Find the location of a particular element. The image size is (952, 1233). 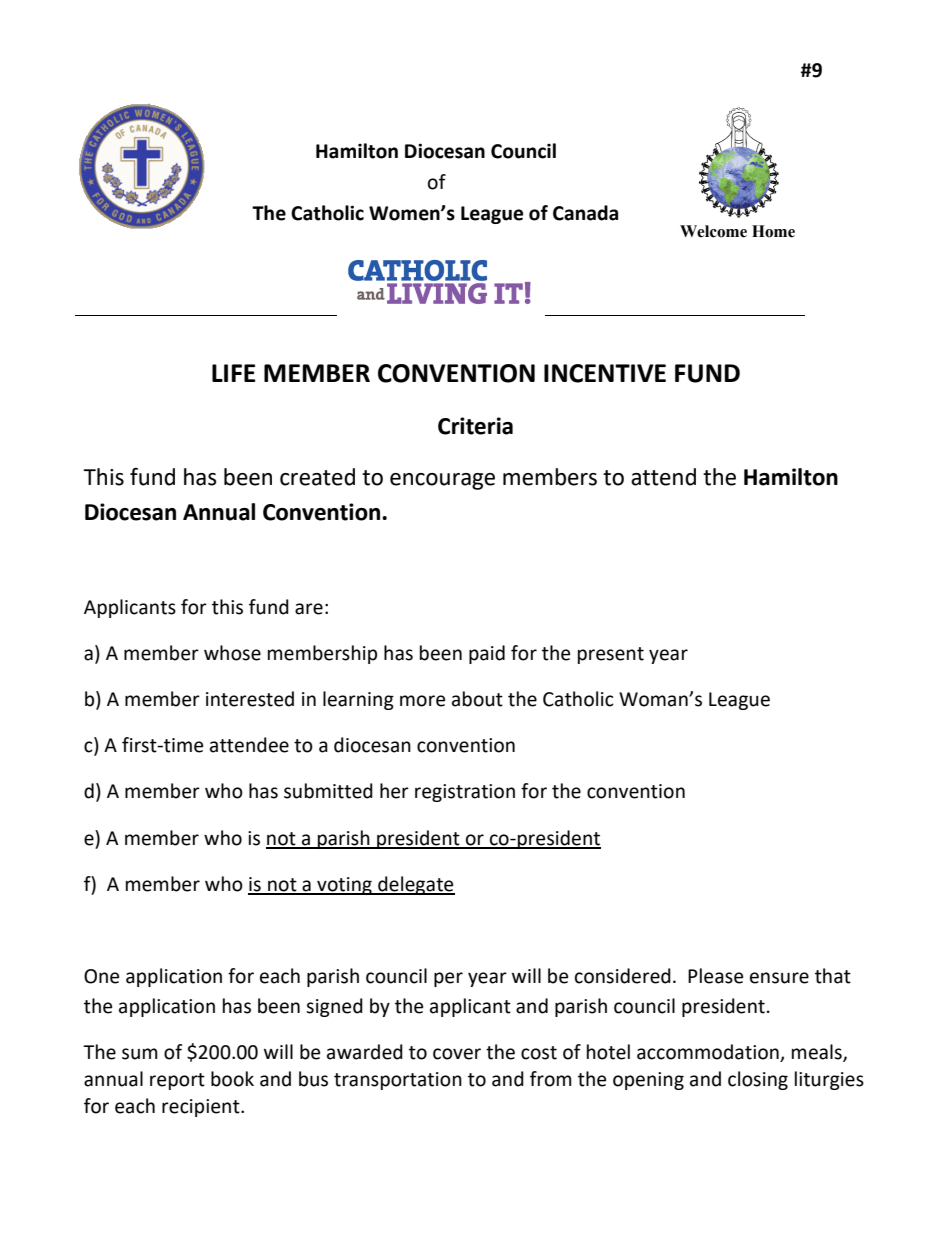

LIFE is located at coordinates (234, 373).
